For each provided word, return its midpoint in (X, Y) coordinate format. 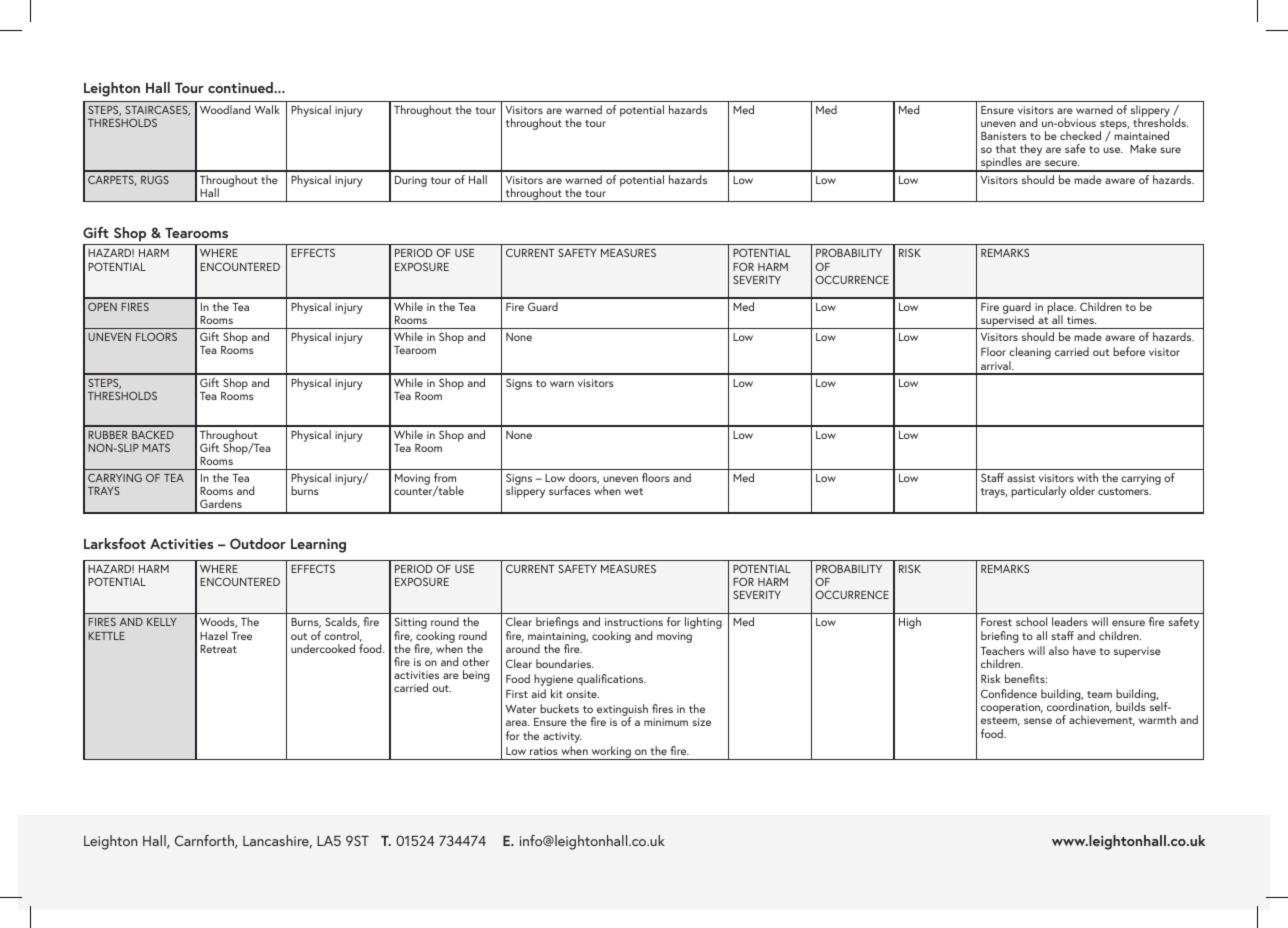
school (1031, 621)
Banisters (1004, 136)
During (411, 181)
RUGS (155, 180)
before (1129, 351)
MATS (156, 448)
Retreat (218, 649)
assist (1021, 478)
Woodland (225, 109)
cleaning (1030, 354)
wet (633, 491)
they (1031, 150)
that (1006, 148)
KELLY (162, 622)
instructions (634, 622)
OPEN (102, 307)
